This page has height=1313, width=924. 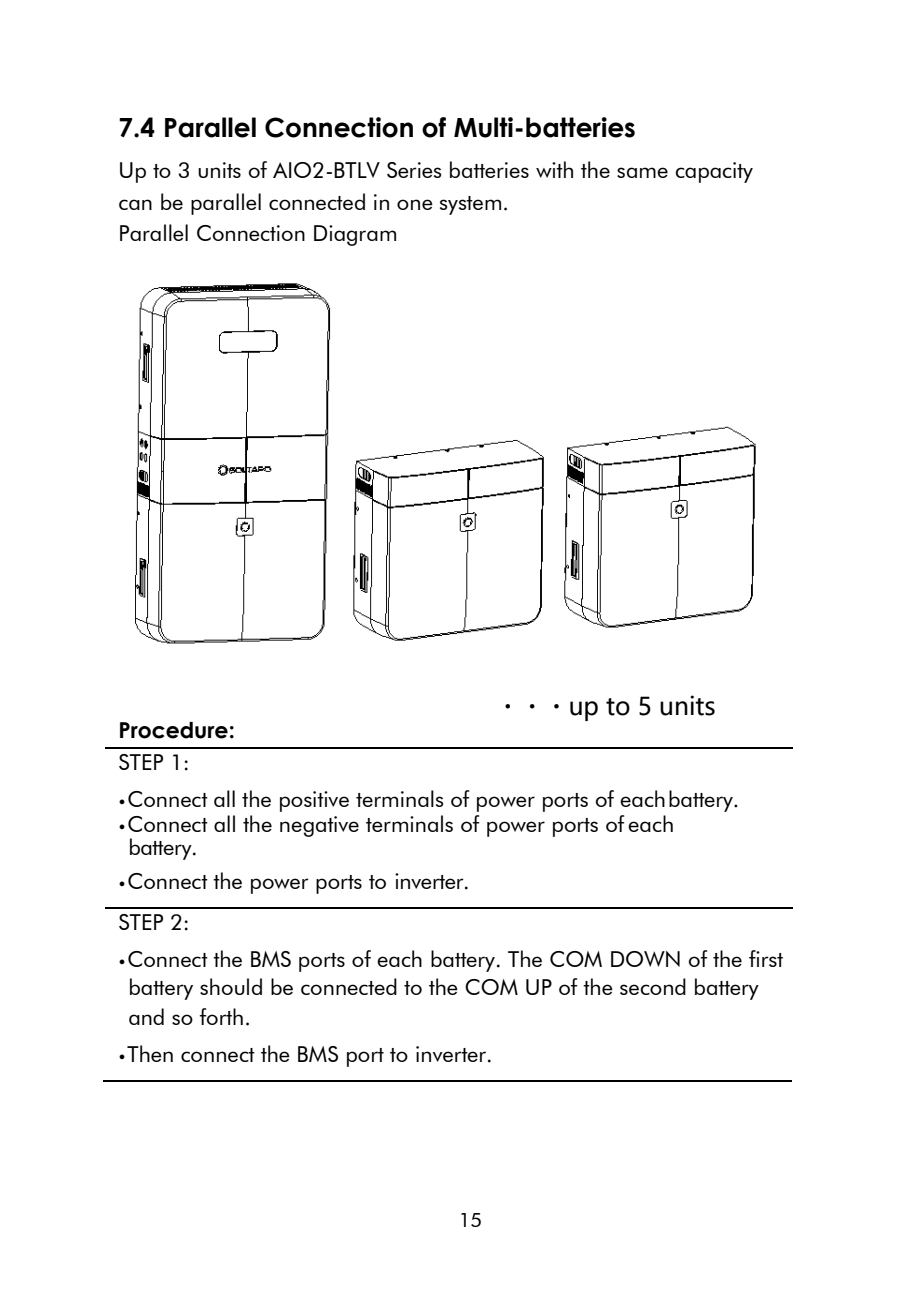 What do you see at coordinates (231, 986) in the page?
I see `should` at bounding box center [231, 986].
